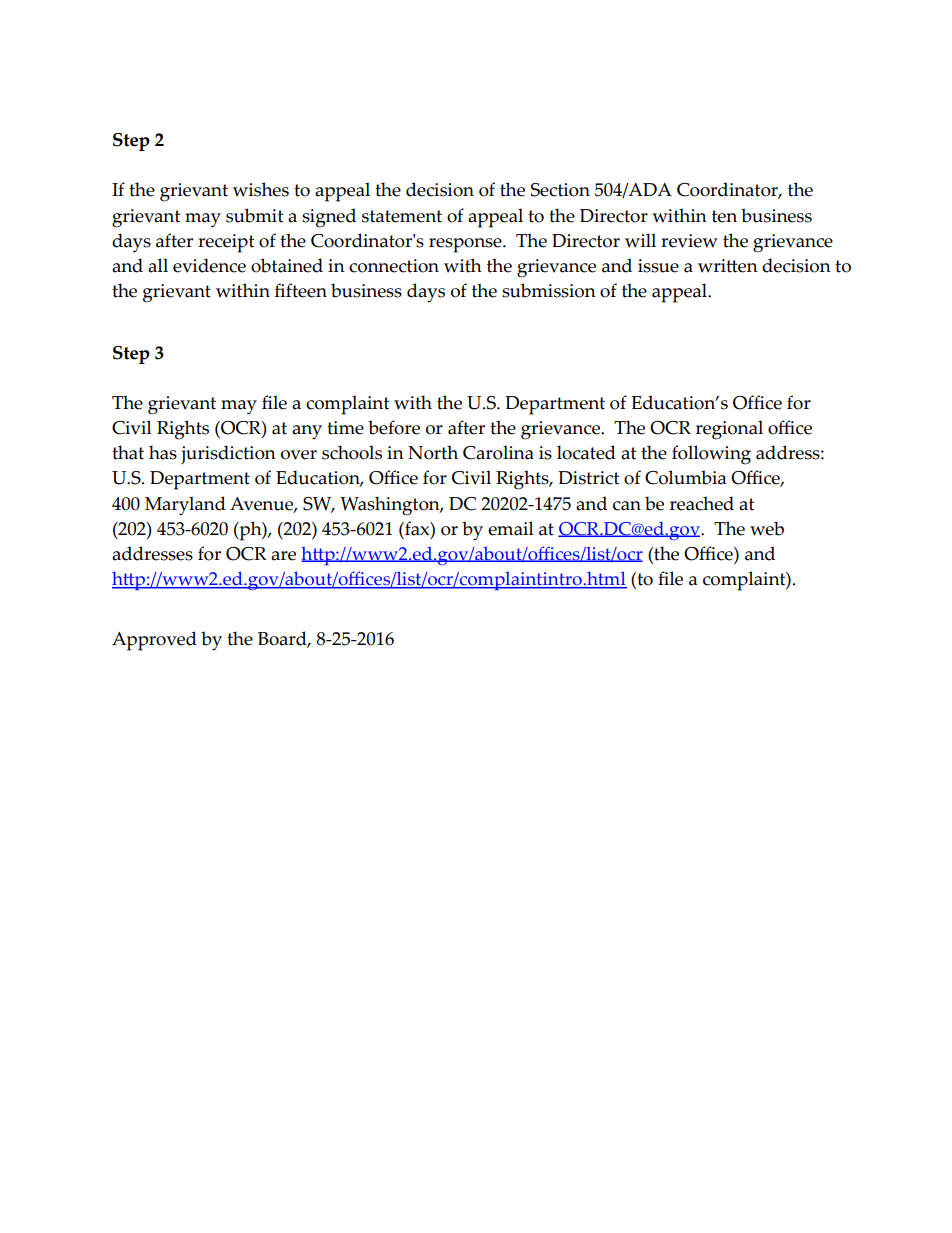  I want to click on web, so click(767, 528).
